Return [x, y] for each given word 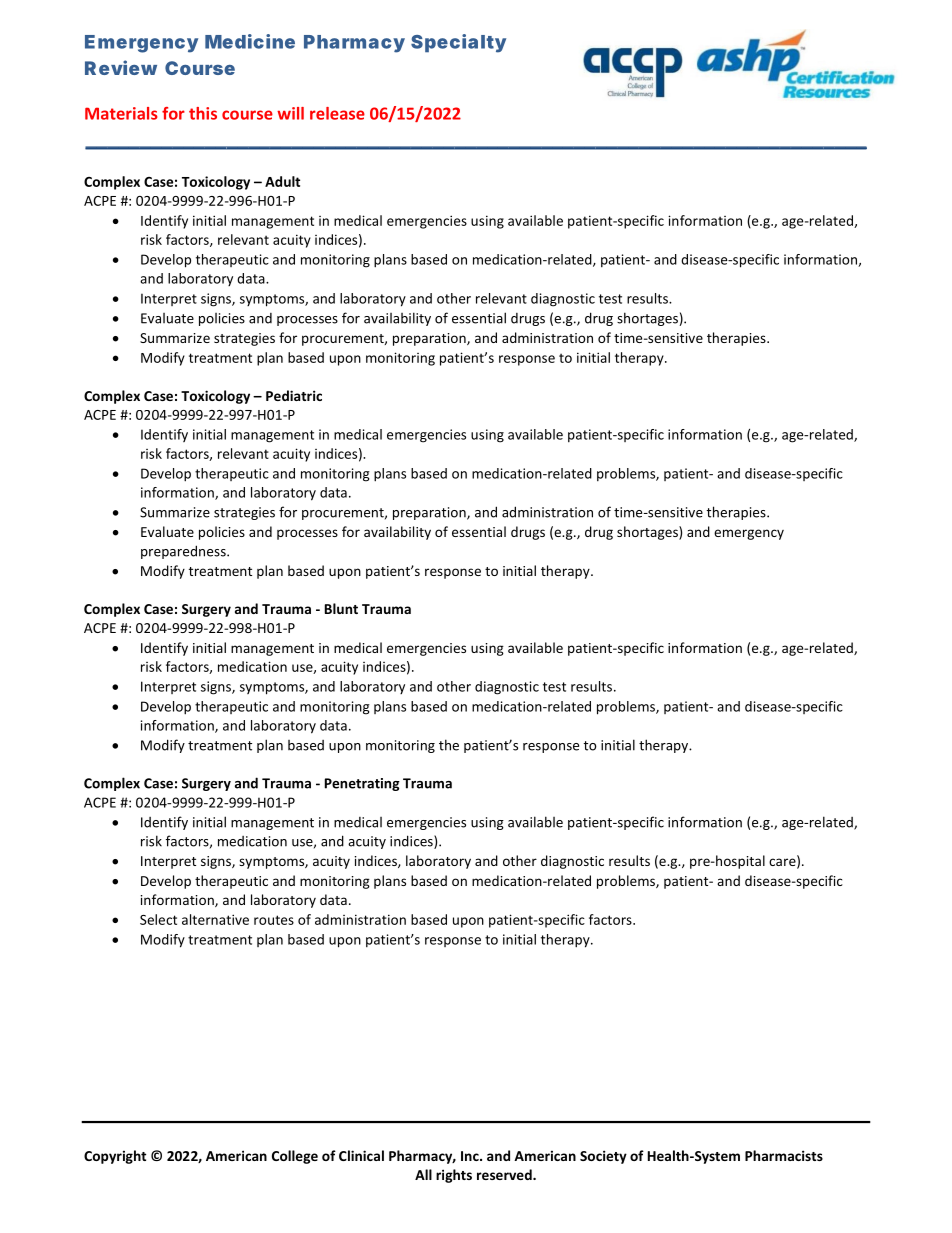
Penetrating [362, 784]
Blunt [341, 608]
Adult [282, 181]
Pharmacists [784, 1155]
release [337, 113]
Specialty [458, 43]
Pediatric [294, 395]
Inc [471, 1156]
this [203, 113]
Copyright [115, 1157]
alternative [215, 919]
